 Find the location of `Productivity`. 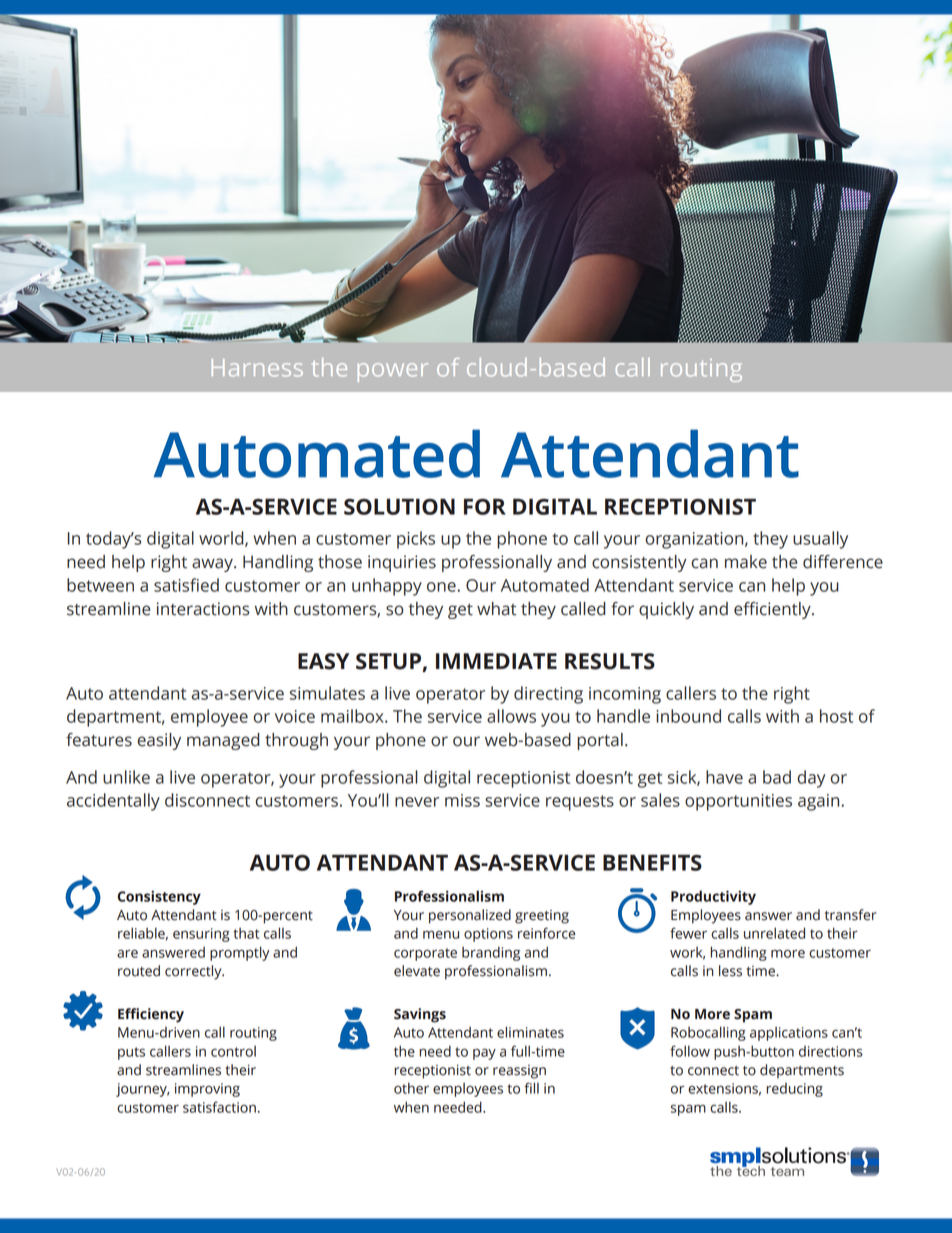

Productivity is located at coordinates (713, 897).
